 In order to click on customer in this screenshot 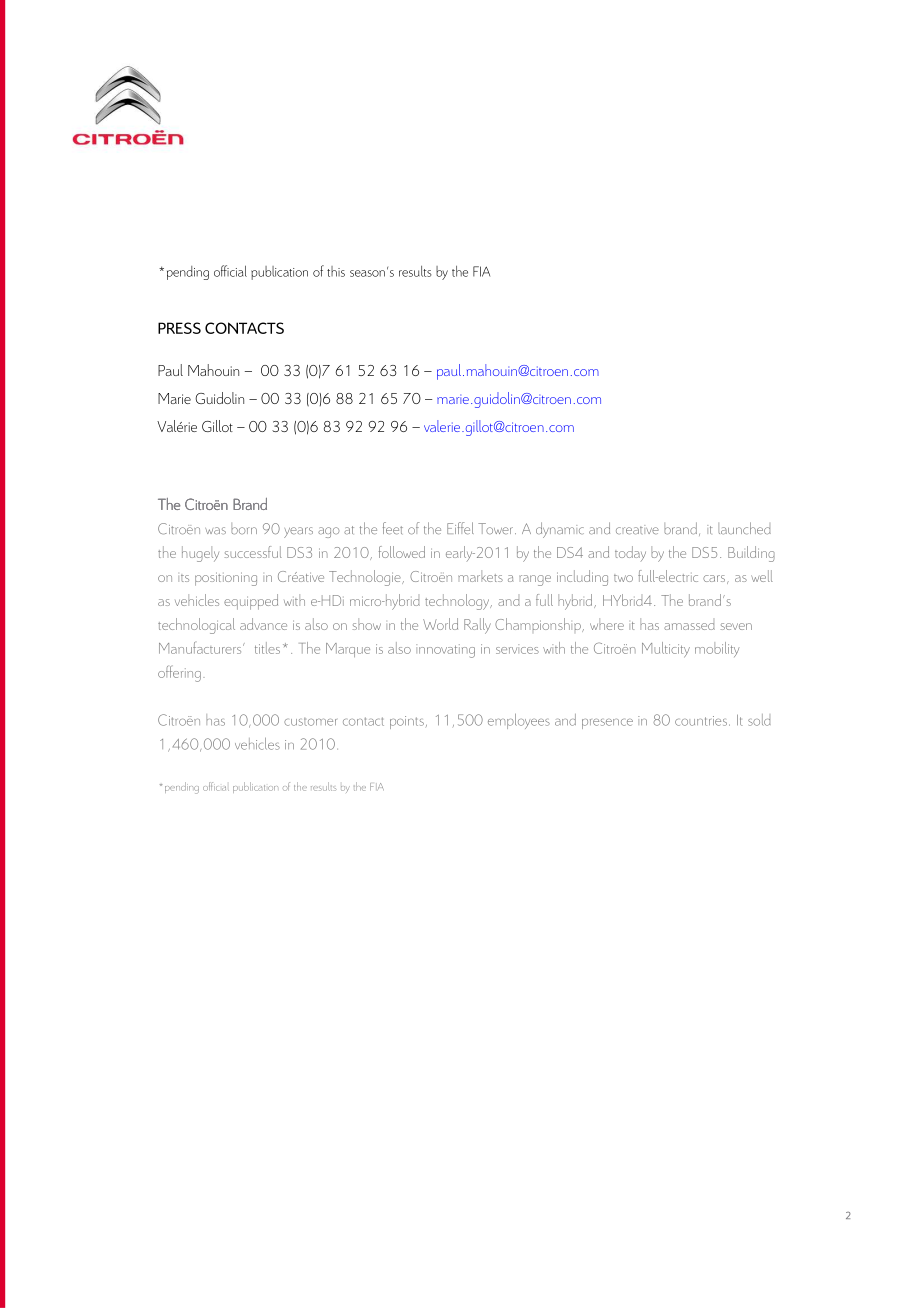, I will do `click(310, 722)`.
